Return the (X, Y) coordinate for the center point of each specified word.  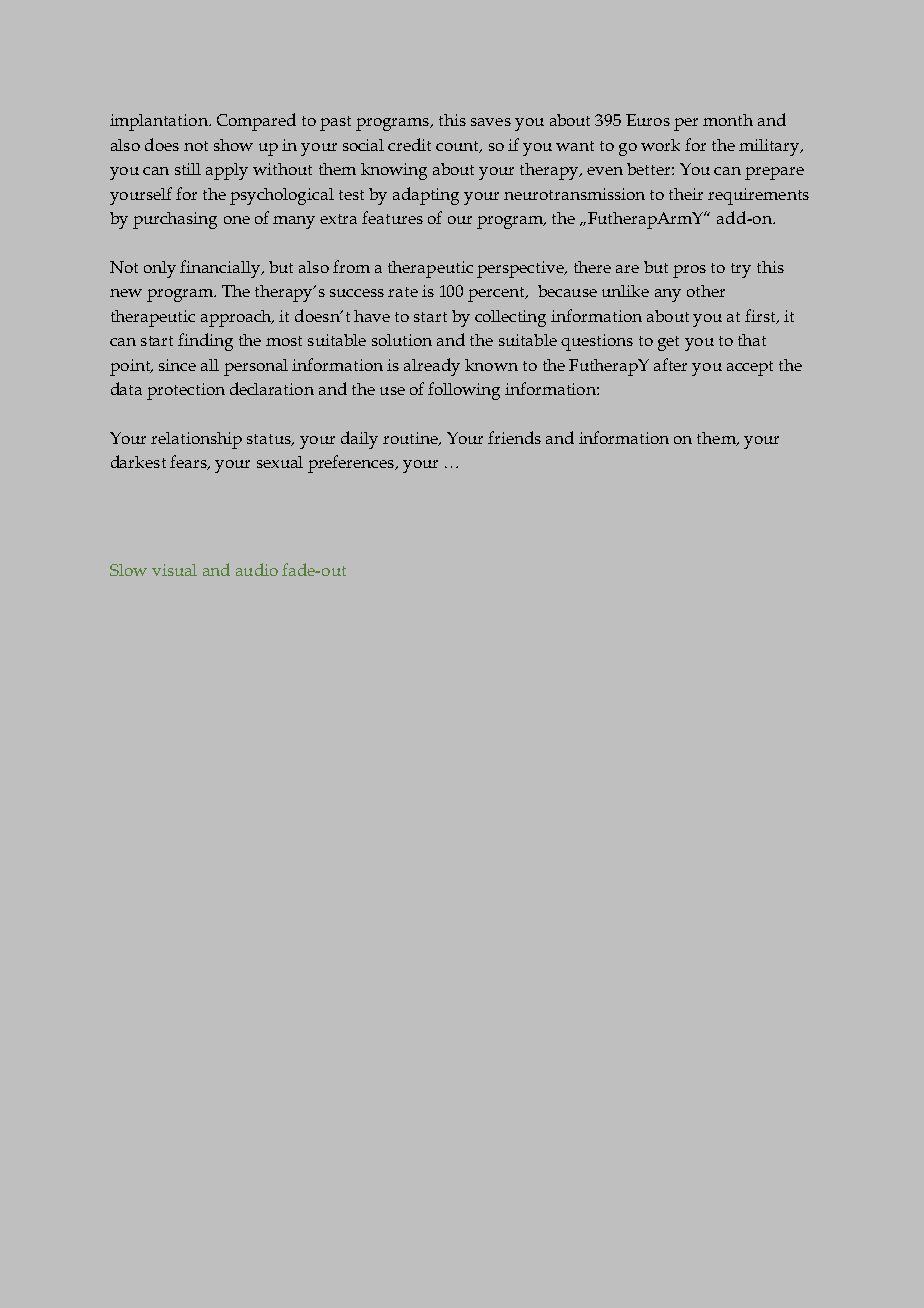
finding (205, 342)
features (392, 217)
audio (257, 569)
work (660, 145)
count (459, 147)
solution (402, 340)
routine (411, 439)
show (233, 145)
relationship (196, 440)
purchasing (175, 220)
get (668, 343)
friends (514, 437)
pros (689, 271)
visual (174, 570)
